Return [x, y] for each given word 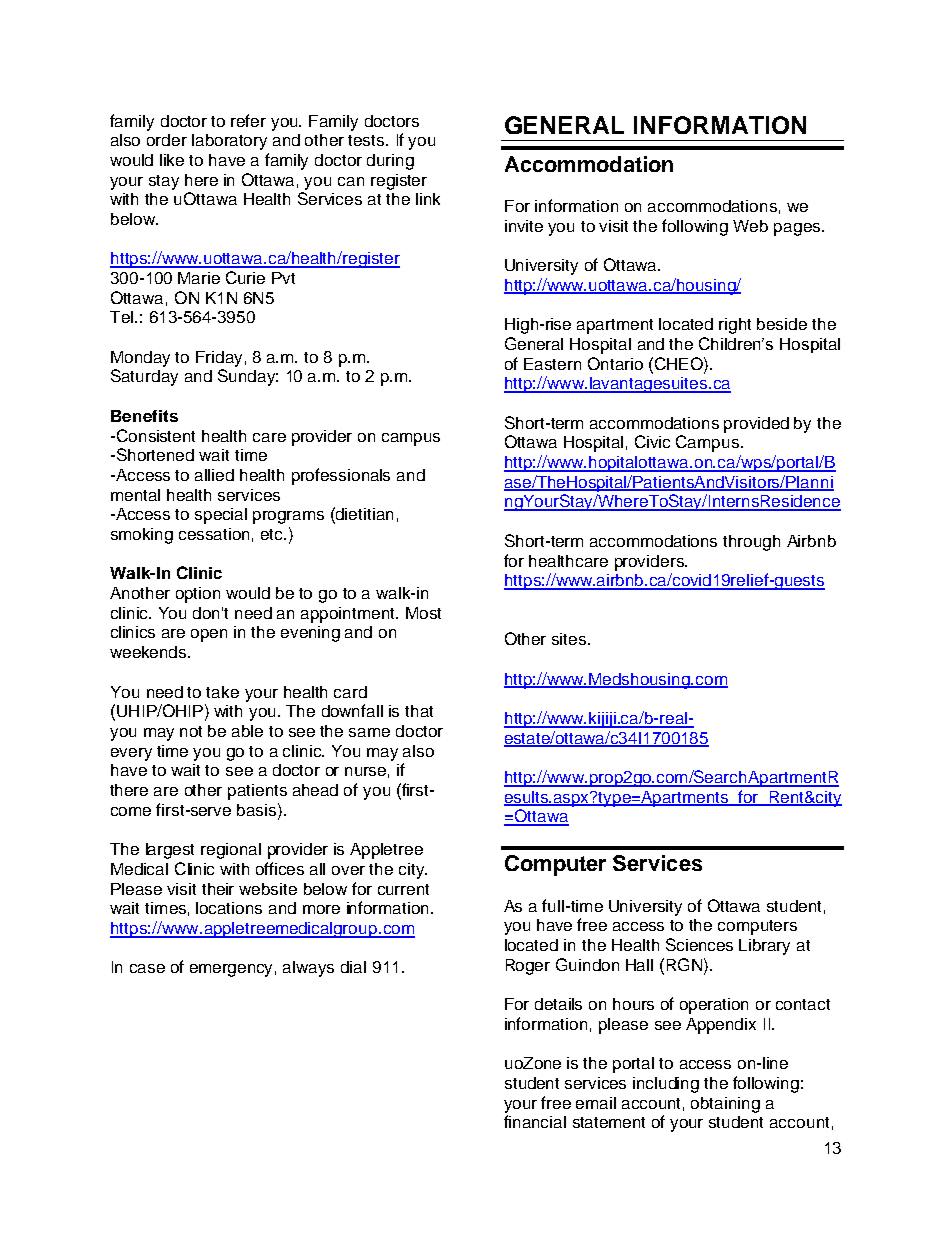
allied [214, 475]
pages [798, 229]
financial [535, 1121]
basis [258, 809]
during [390, 162]
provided [756, 425]
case [147, 968]
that [419, 711]
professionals [341, 476]
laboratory [229, 142]
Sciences [699, 944]
